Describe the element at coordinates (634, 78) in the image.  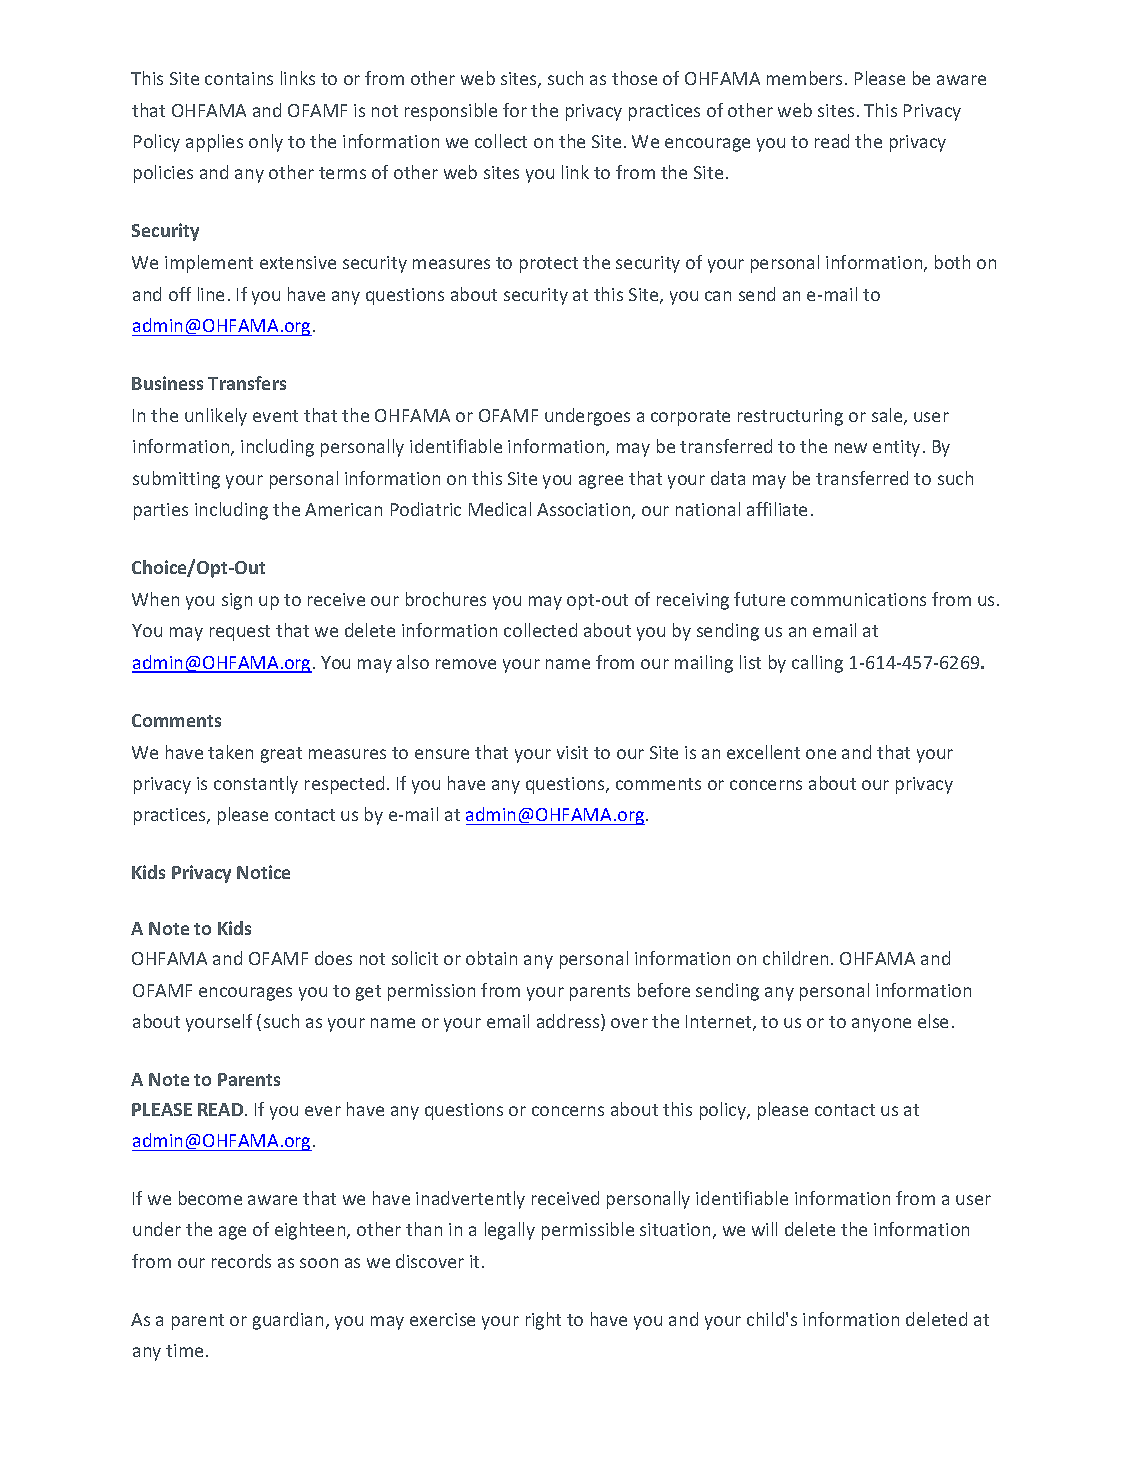
I see `those` at that location.
